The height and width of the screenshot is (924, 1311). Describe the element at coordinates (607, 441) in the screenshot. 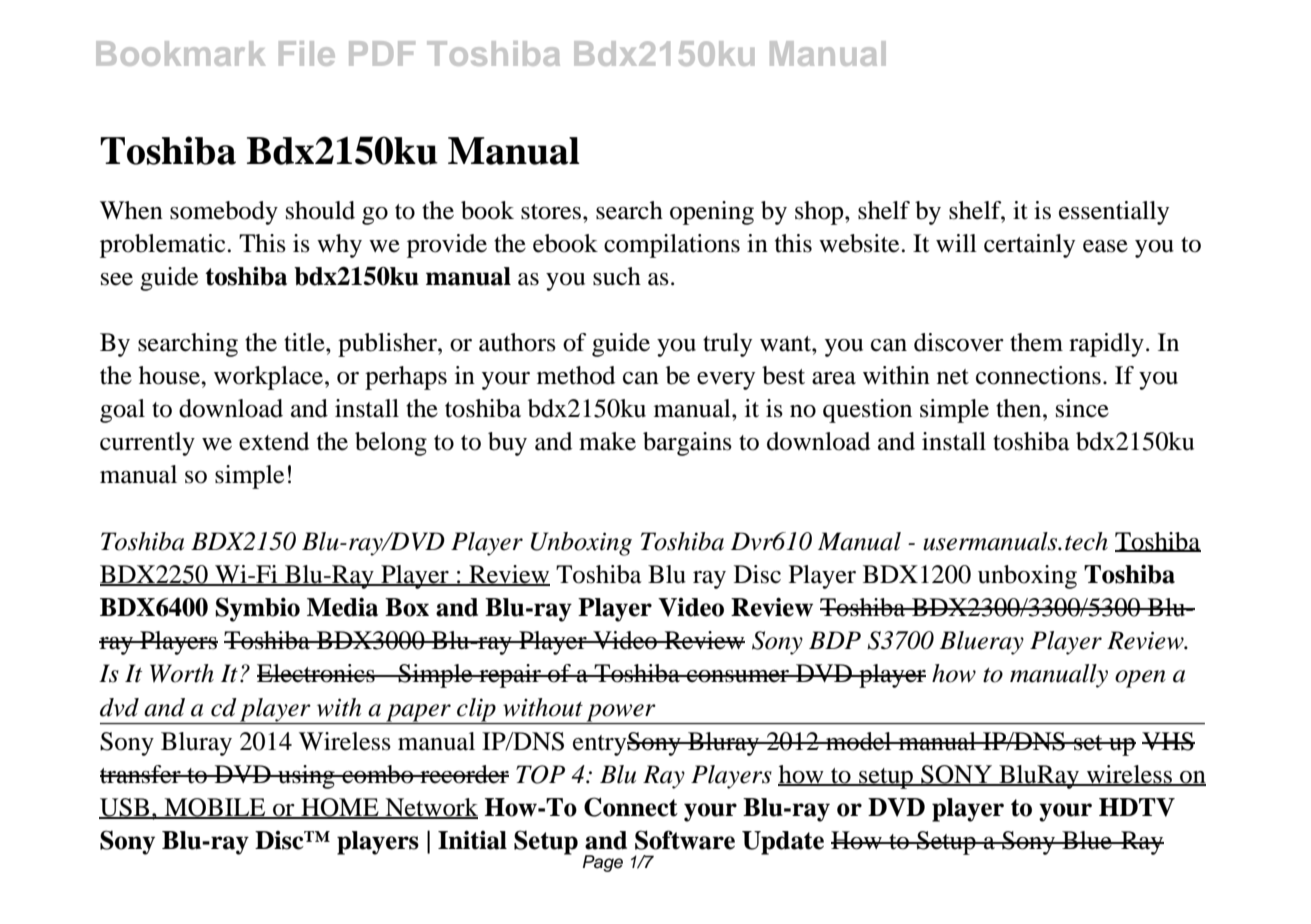

I see `make` at that location.
